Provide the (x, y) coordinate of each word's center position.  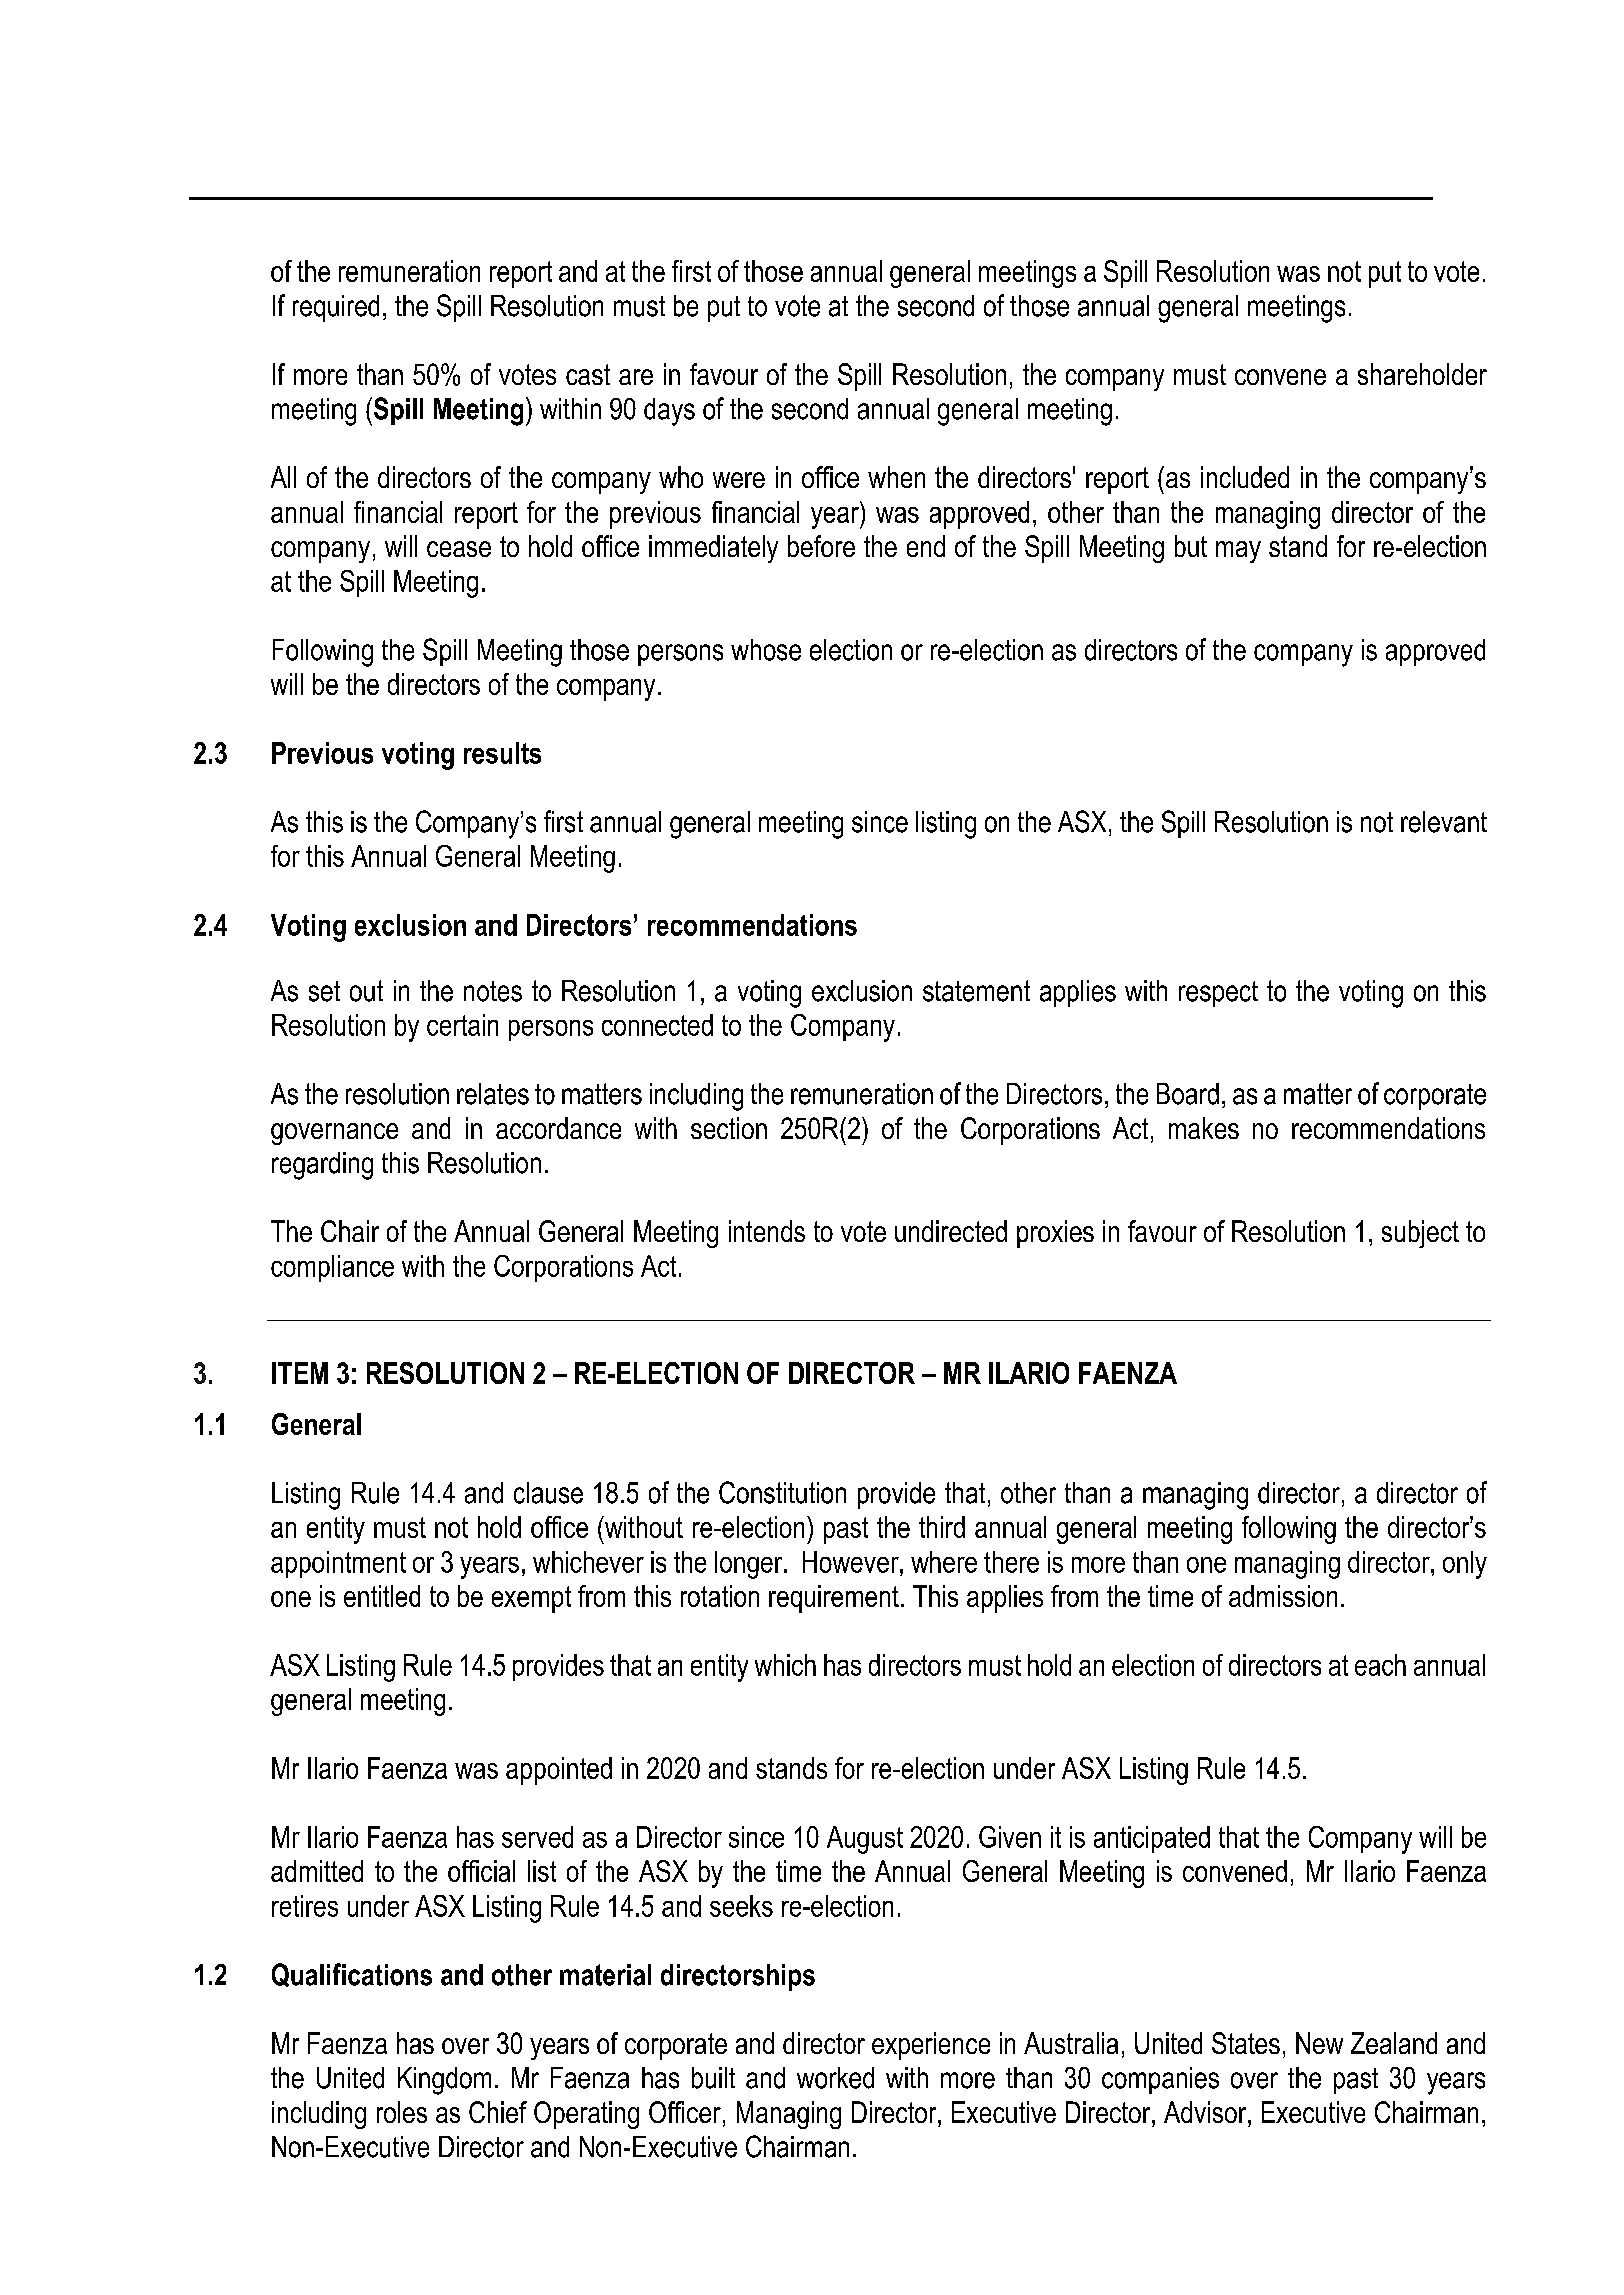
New (1319, 2043)
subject (1420, 1234)
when (896, 477)
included (1245, 477)
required (336, 308)
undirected (951, 1231)
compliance (332, 1268)
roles (402, 2112)
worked (835, 2078)
